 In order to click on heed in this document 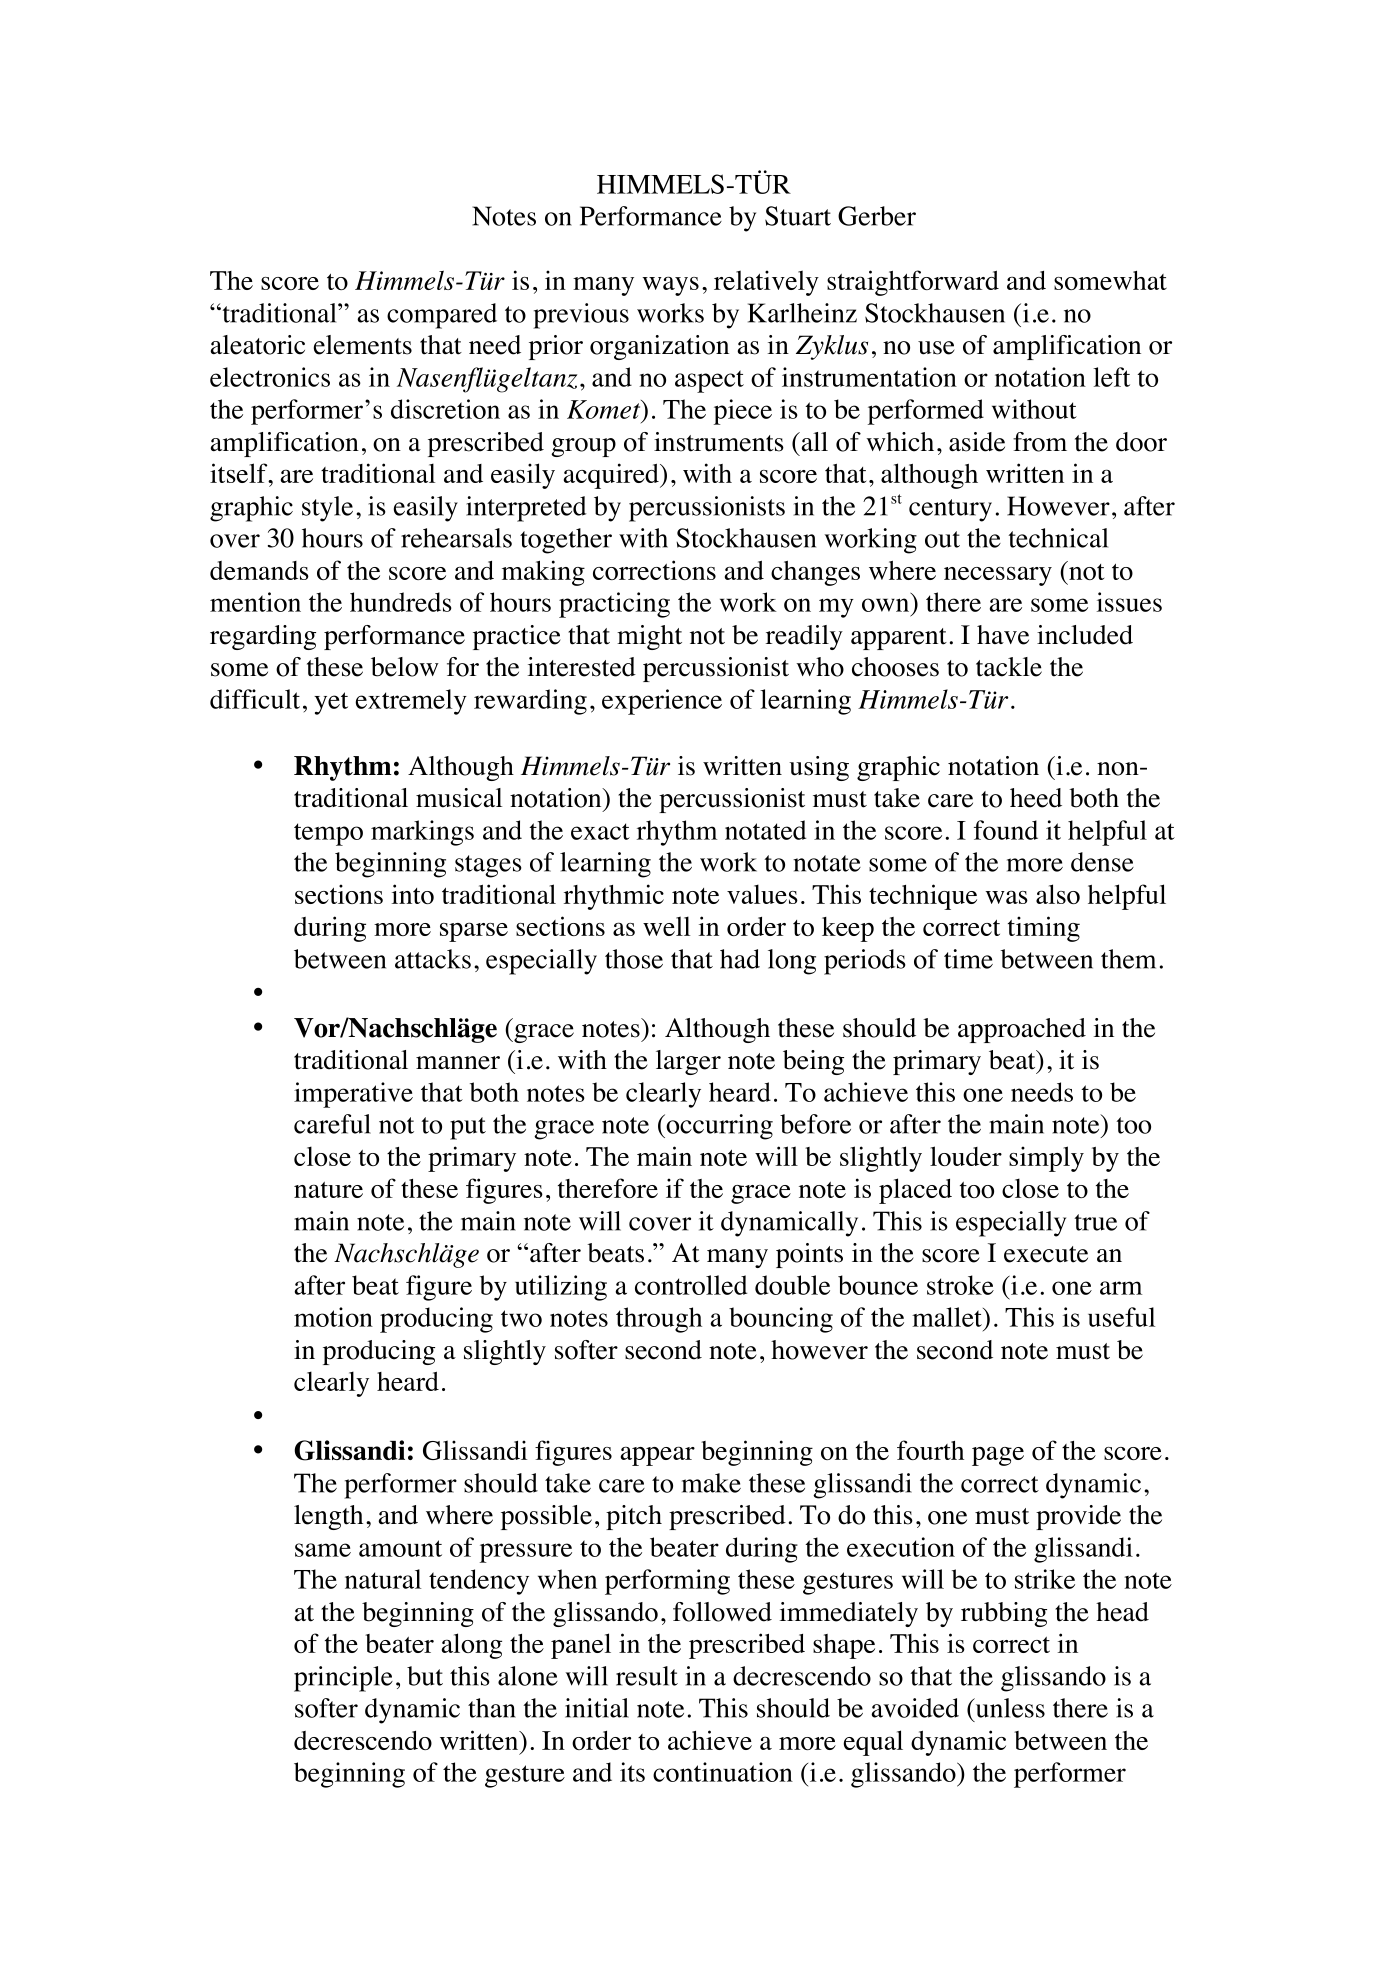, I will do `click(1036, 798)`.
